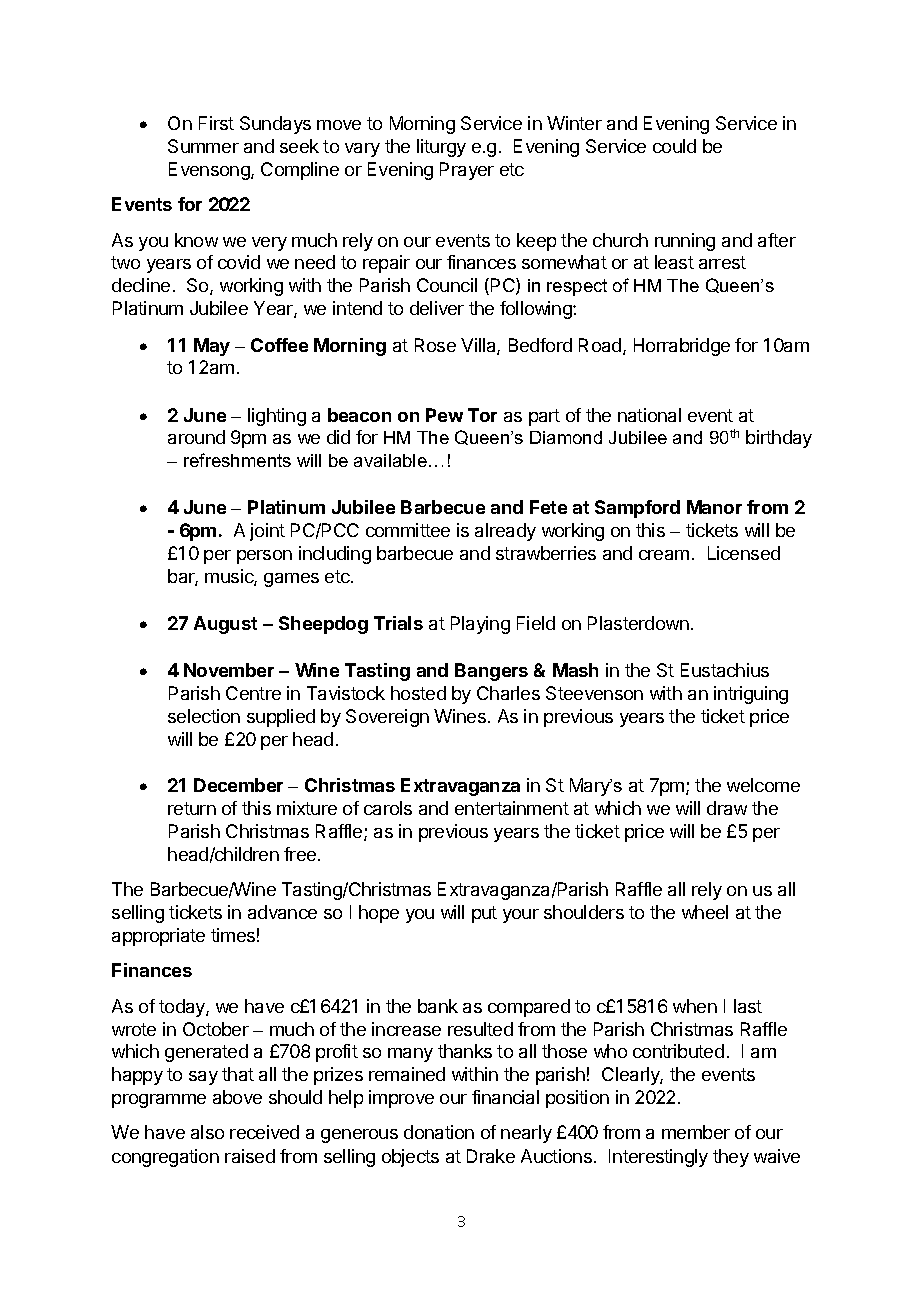 The height and width of the screenshot is (1308, 924). What do you see at coordinates (441, 148) in the screenshot?
I see `liturgy` at bounding box center [441, 148].
